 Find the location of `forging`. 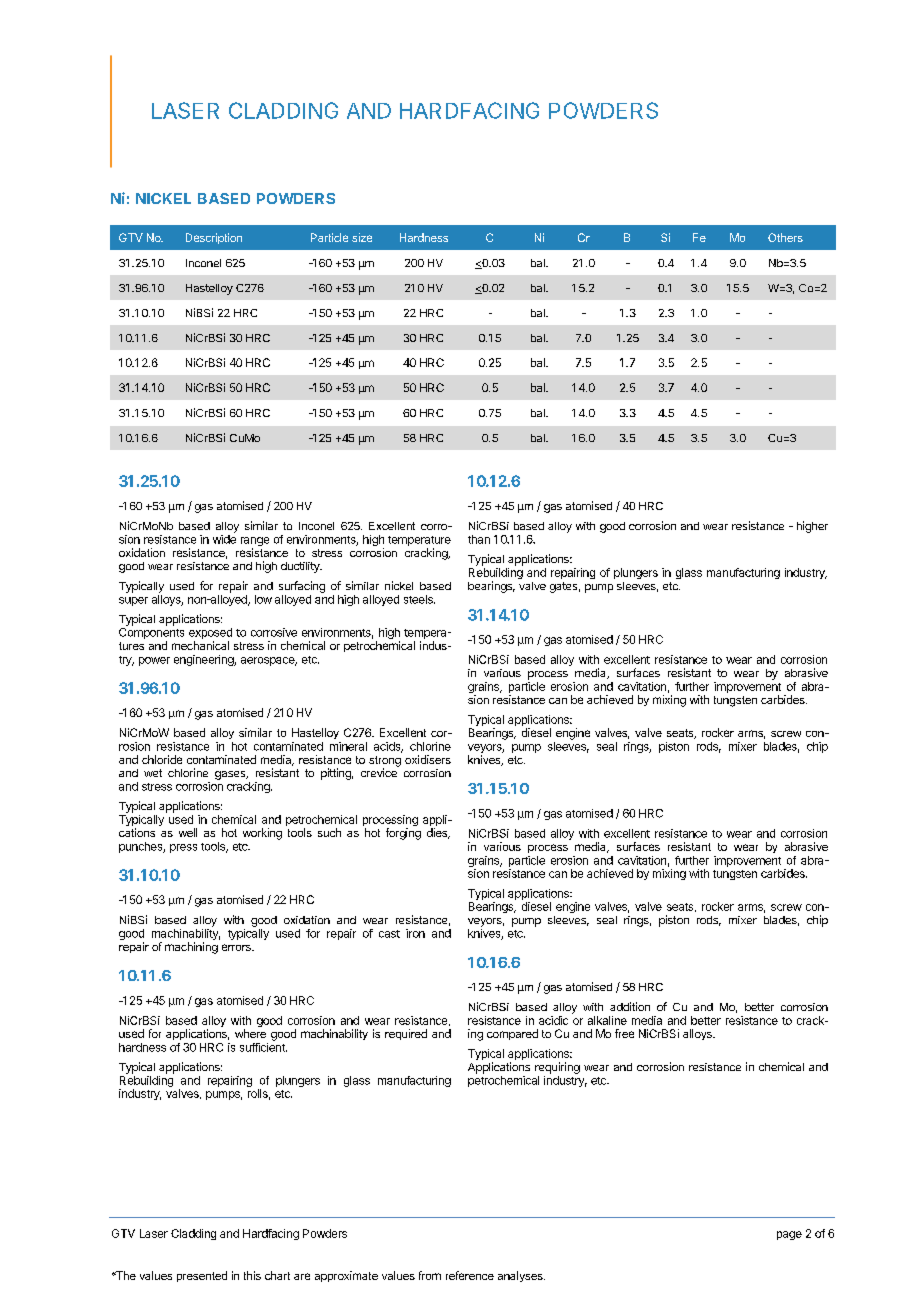

forging is located at coordinates (403, 834).
